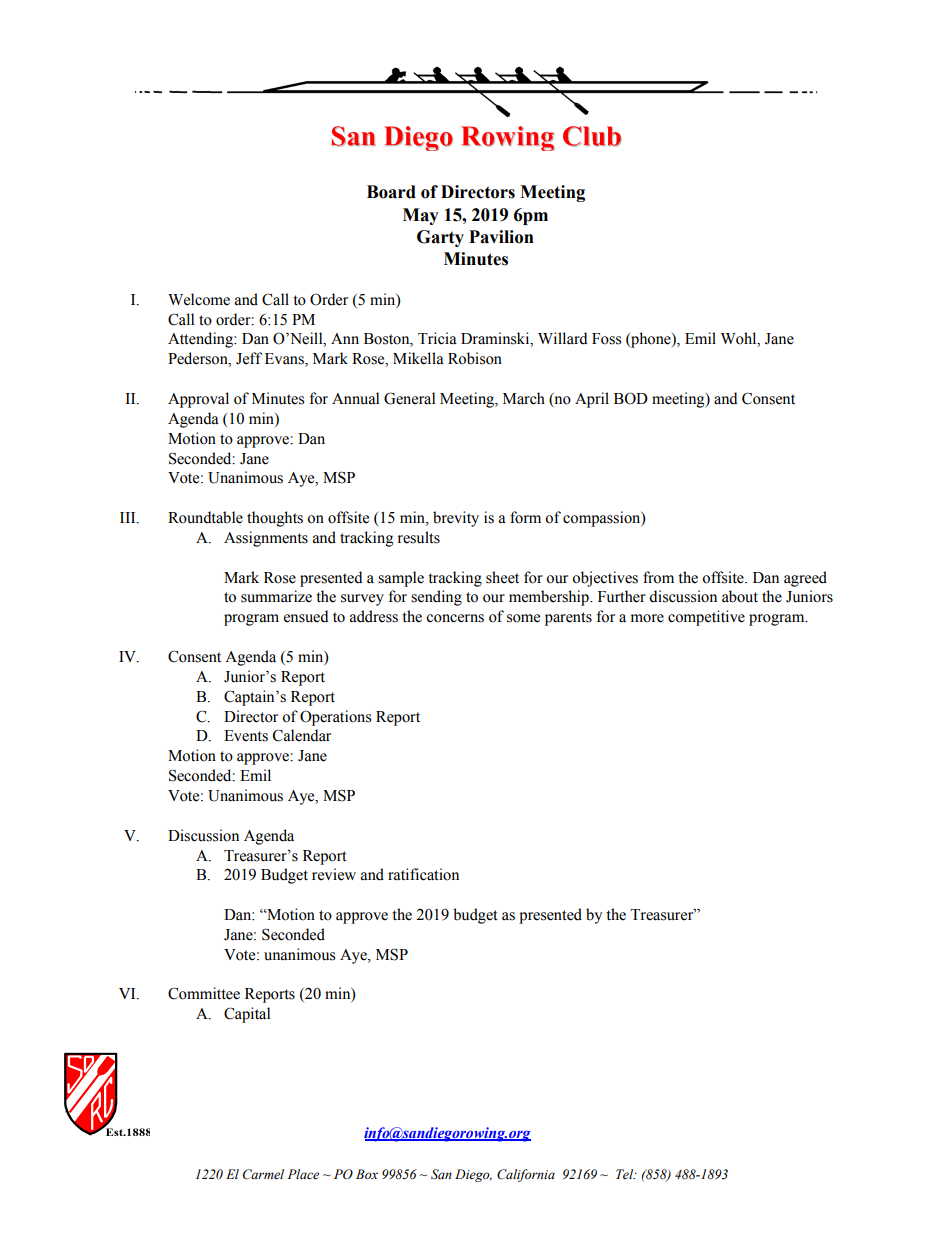 Image resolution: width=952 pixels, height=1233 pixels. I want to click on Events, so click(246, 736).
